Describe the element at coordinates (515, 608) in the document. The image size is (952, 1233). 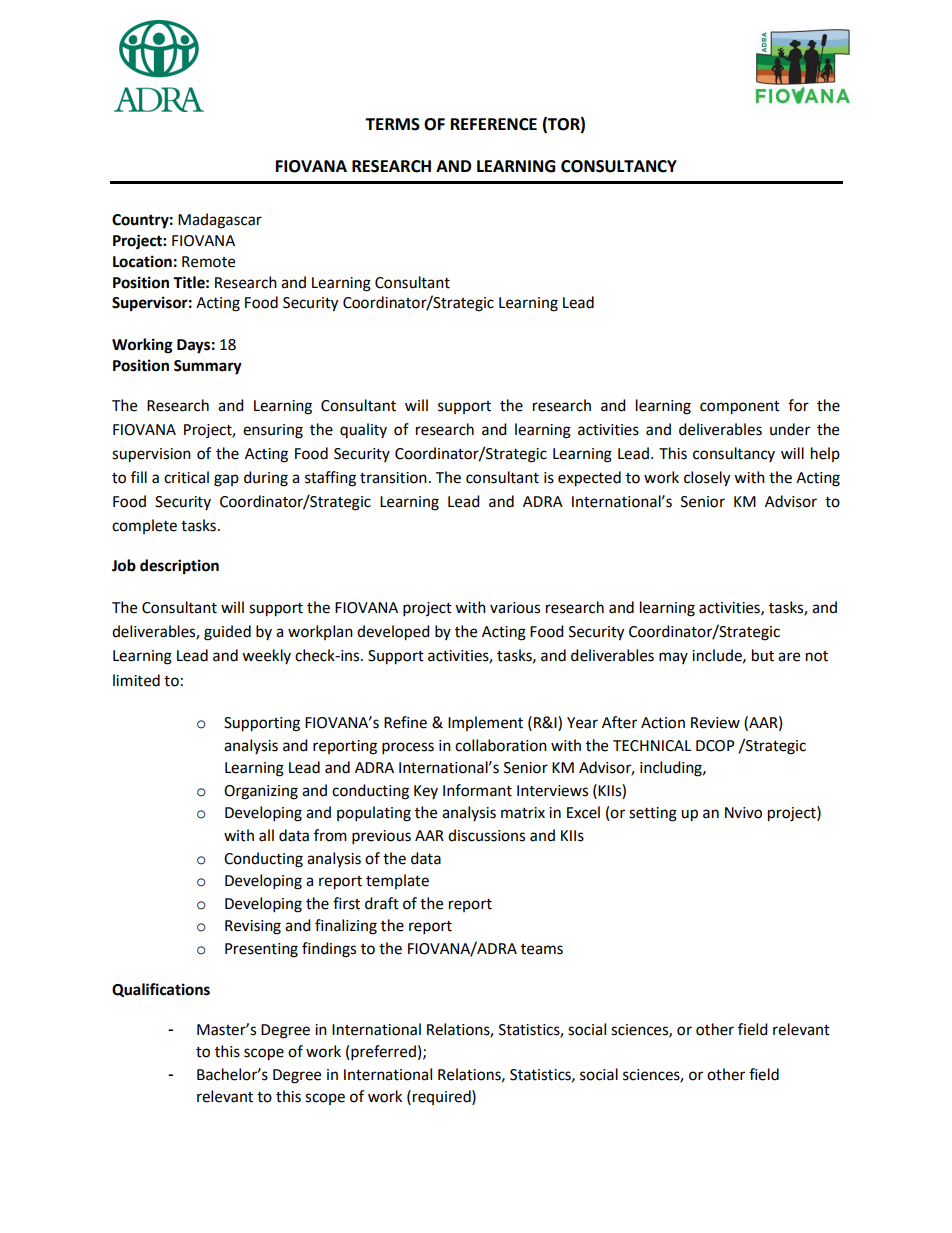
I see `various` at that location.
